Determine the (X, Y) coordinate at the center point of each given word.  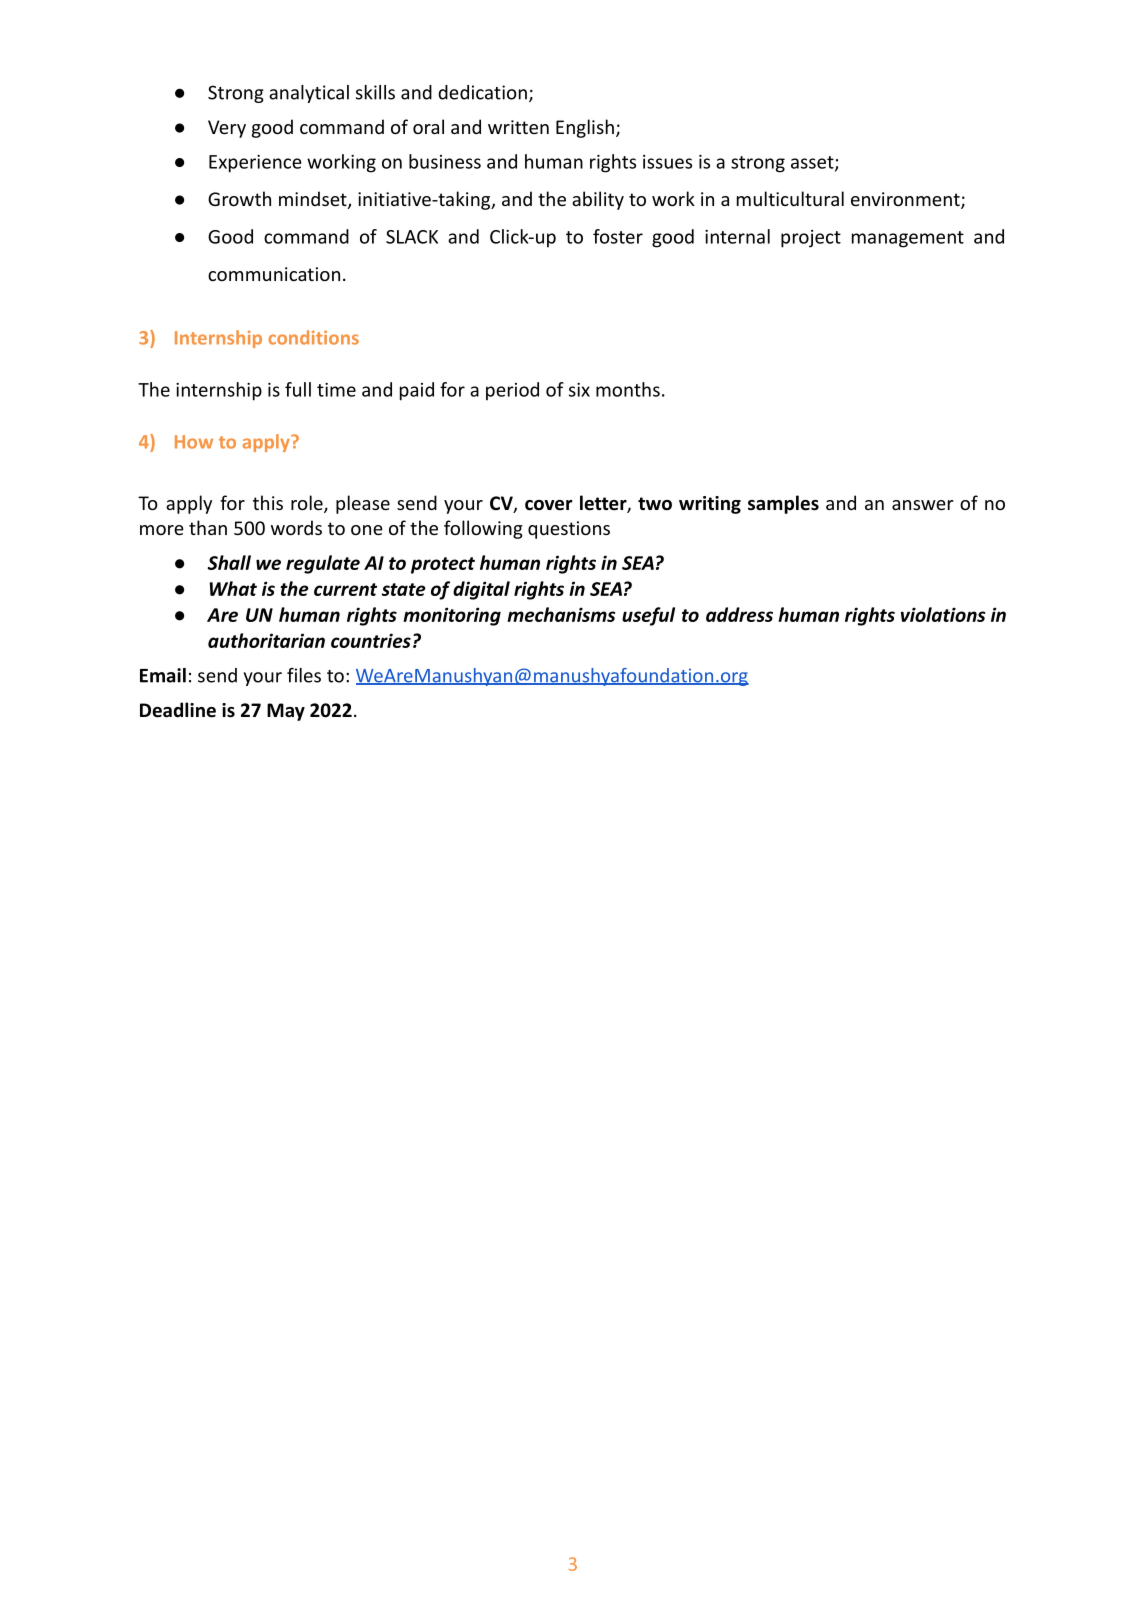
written (518, 127)
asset (813, 163)
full (298, 389)
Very (227, 129)
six (579, 390)
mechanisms (561, 614)
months (628, 389)
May (286, 712)
